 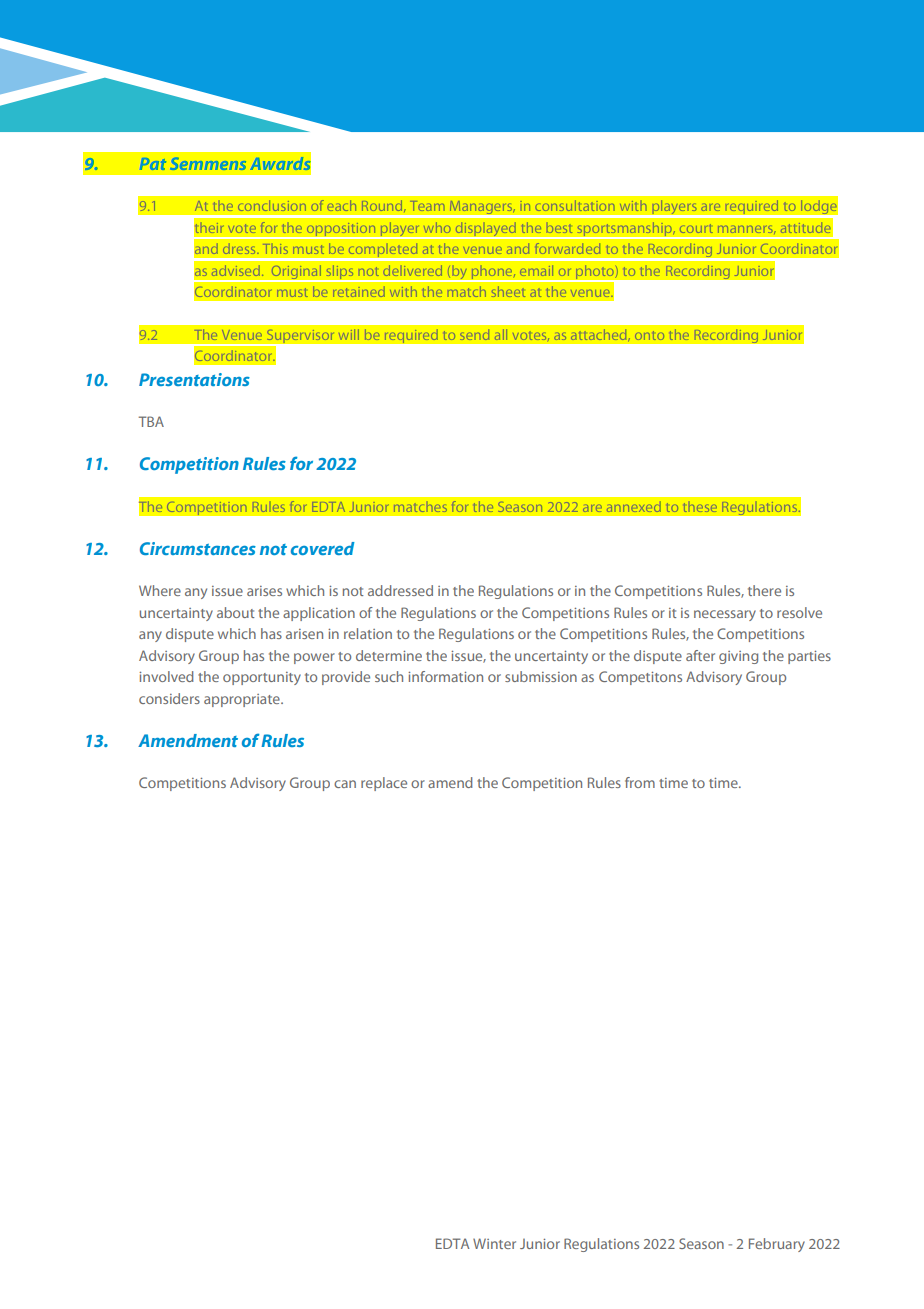 What do you see at coordinates (649, 335) in the screenshot?
I see `onto` at bounding box center [649, 335].
